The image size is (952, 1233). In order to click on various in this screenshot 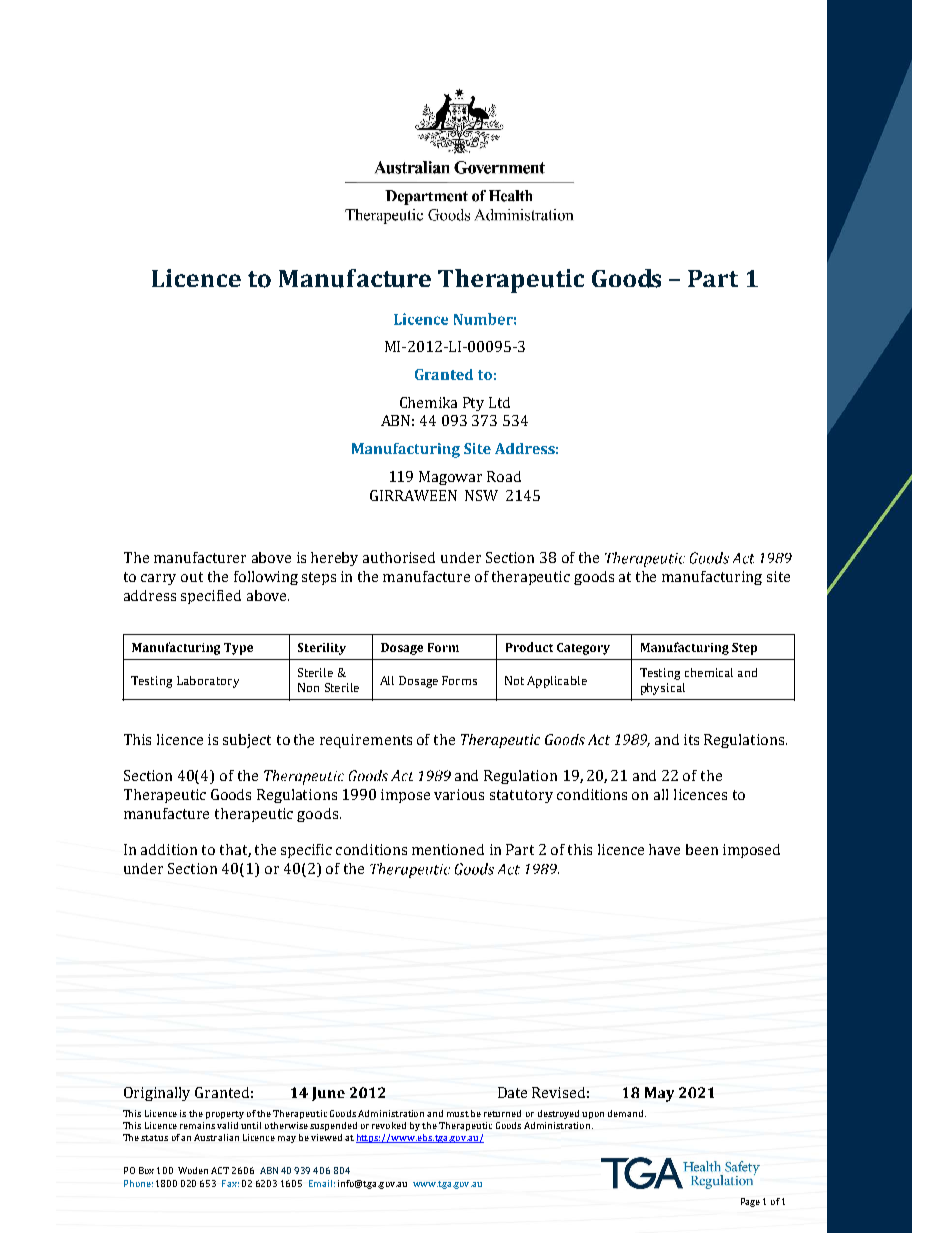, I will do `click(459, 794)`.
